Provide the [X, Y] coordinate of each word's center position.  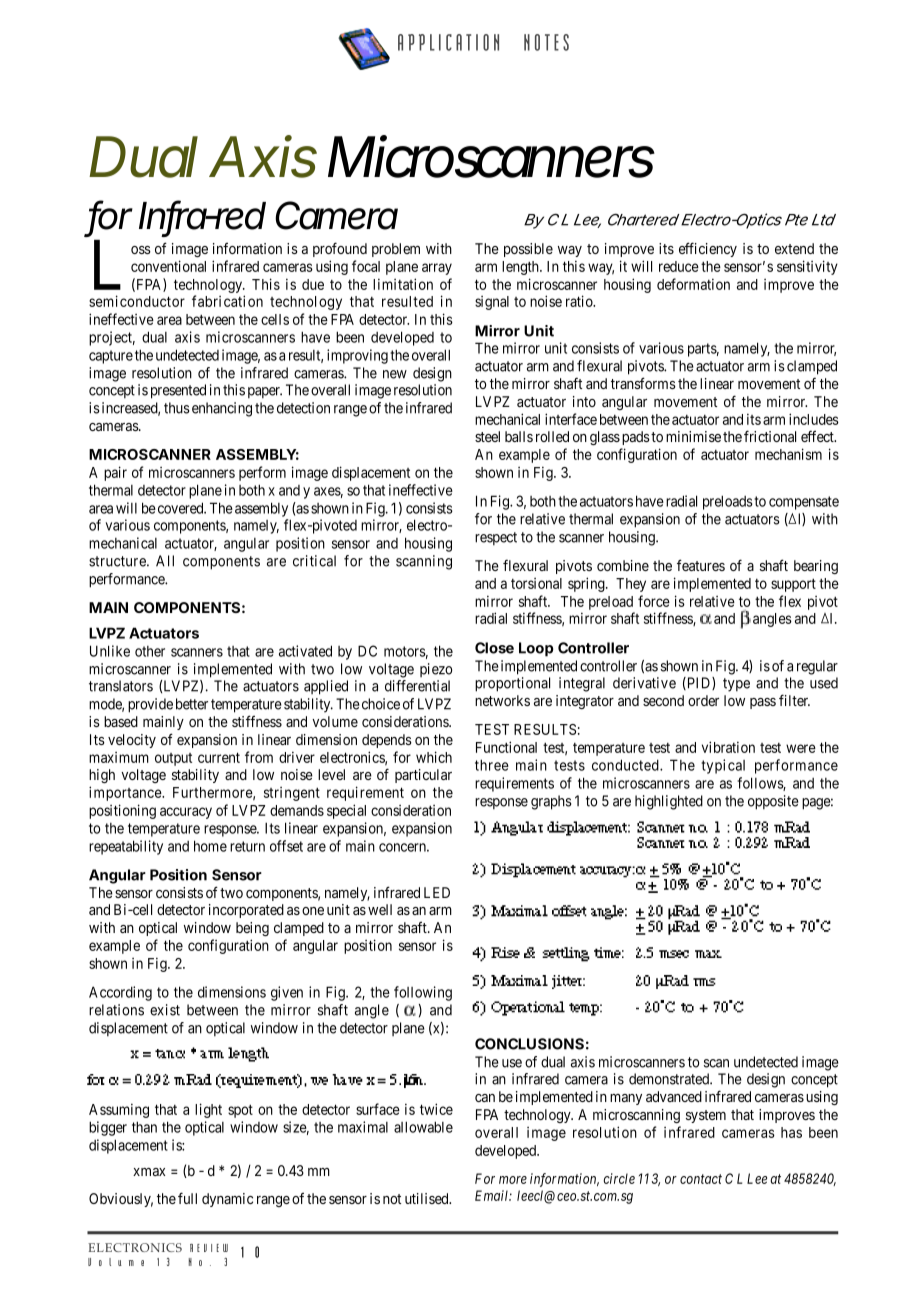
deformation [693, 284]
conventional [168, 266]
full [187, 1198]
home [210, 846]
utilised [428, 1198]
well [380, 909]
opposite [773, 802]
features [701, 565]
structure [118, 561]
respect [496, 539]
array [437, 269]
